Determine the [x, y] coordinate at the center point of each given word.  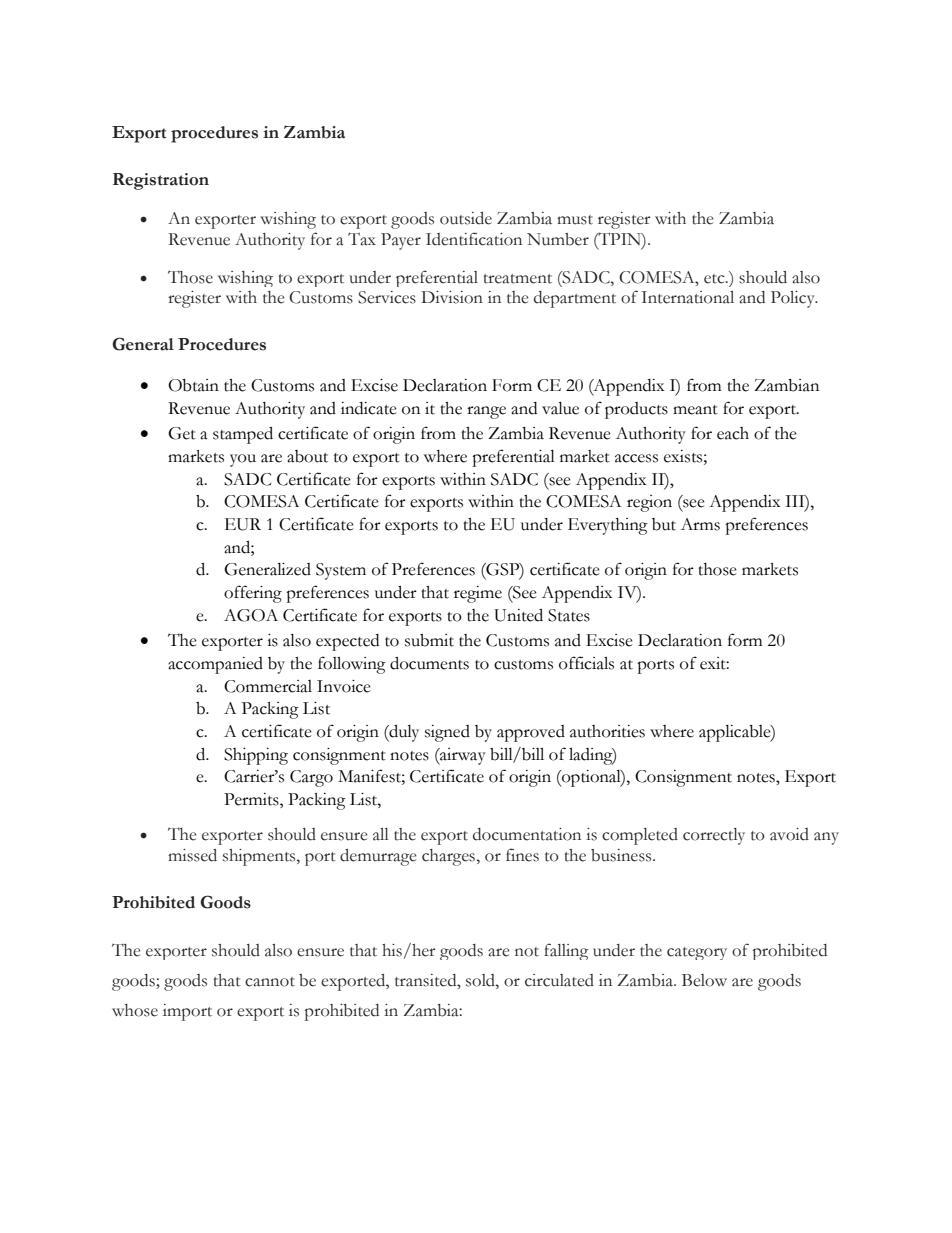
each [733, 433]
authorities [607, 731]
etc [715, 279]
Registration [161, 181]
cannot [270, 982]
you [243, 460]
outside [466, 218]
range [486, 412]
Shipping [256, 756]
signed [447, 733]
